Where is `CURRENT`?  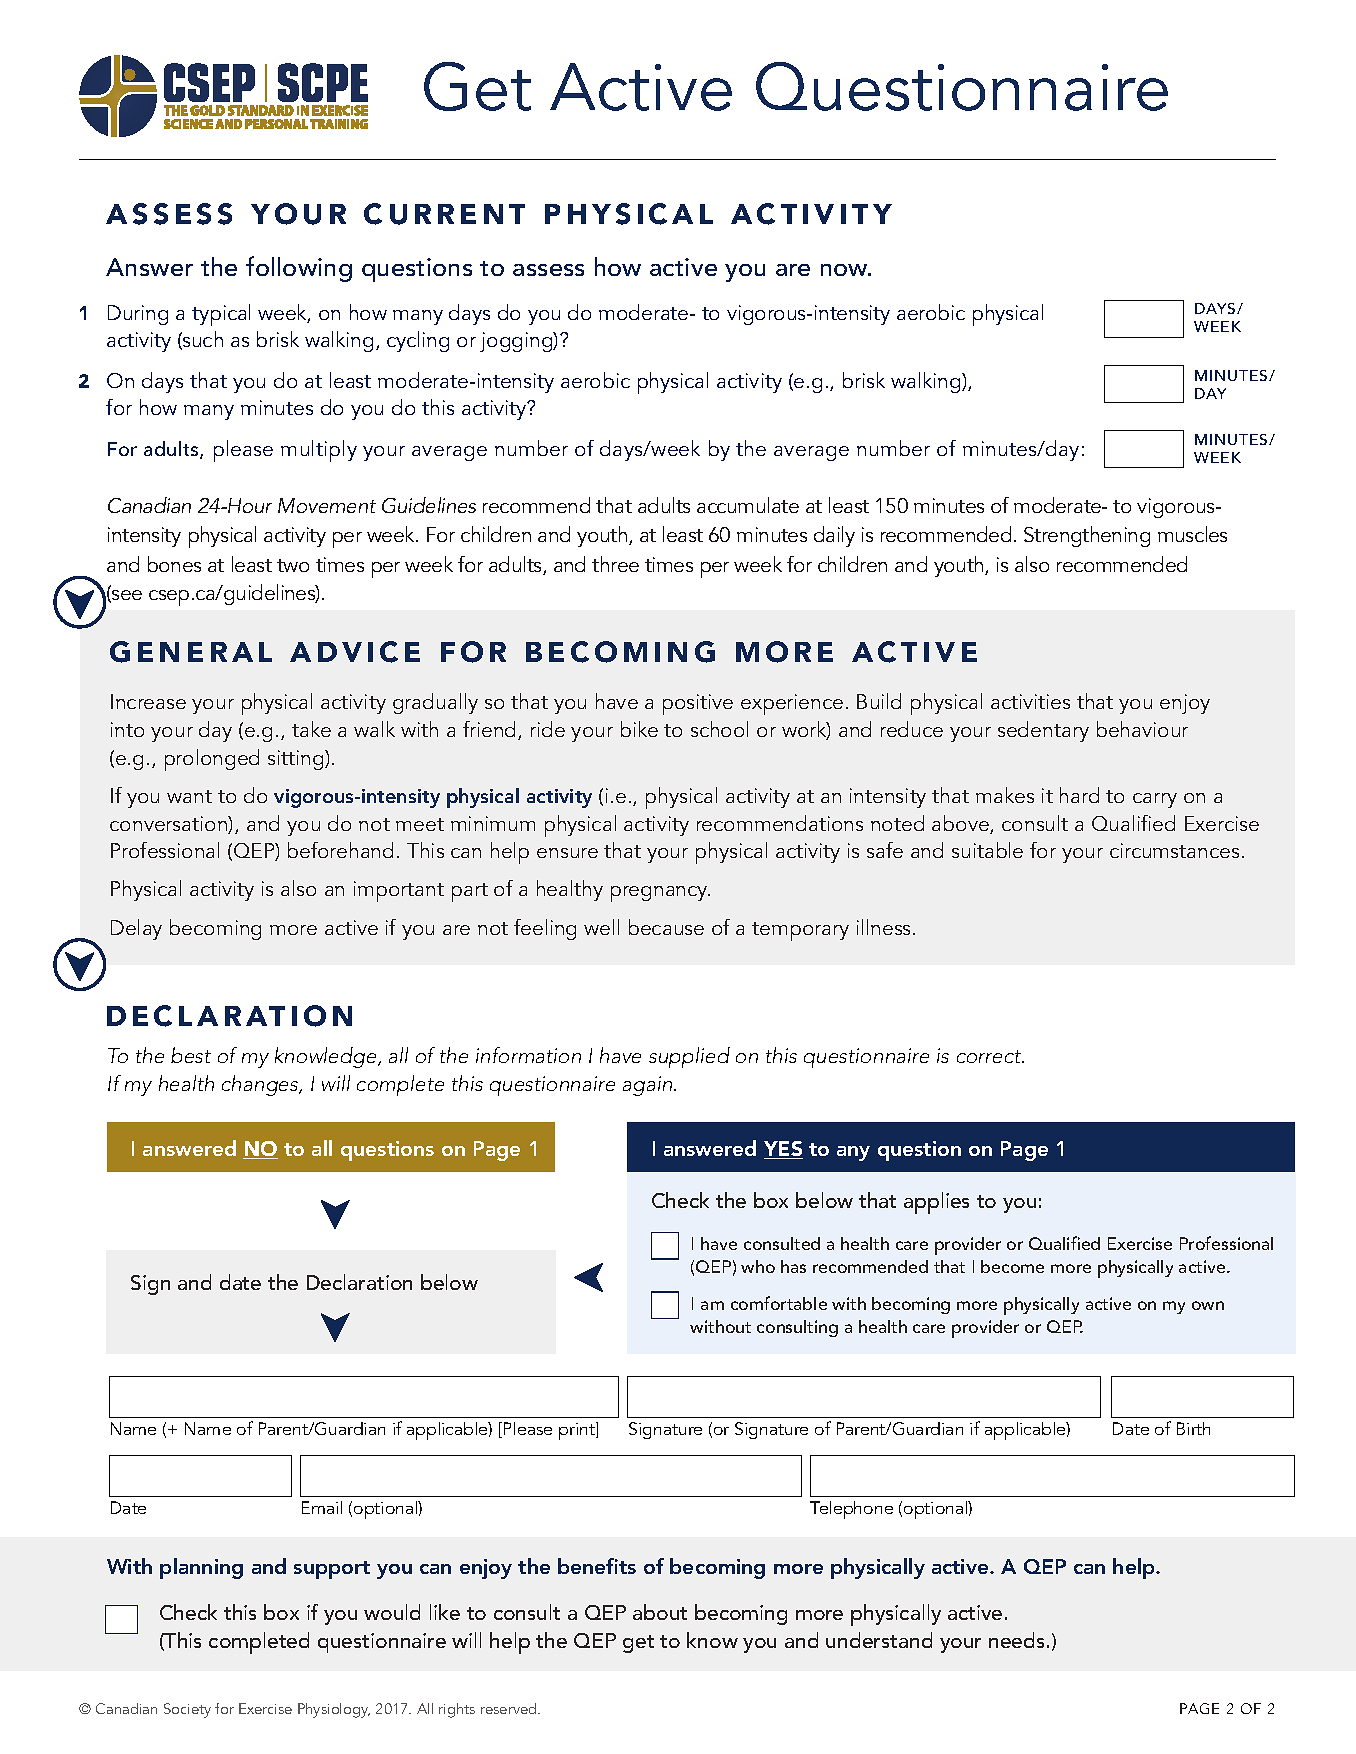 CURRENT is located at coordinates (444, 214).
